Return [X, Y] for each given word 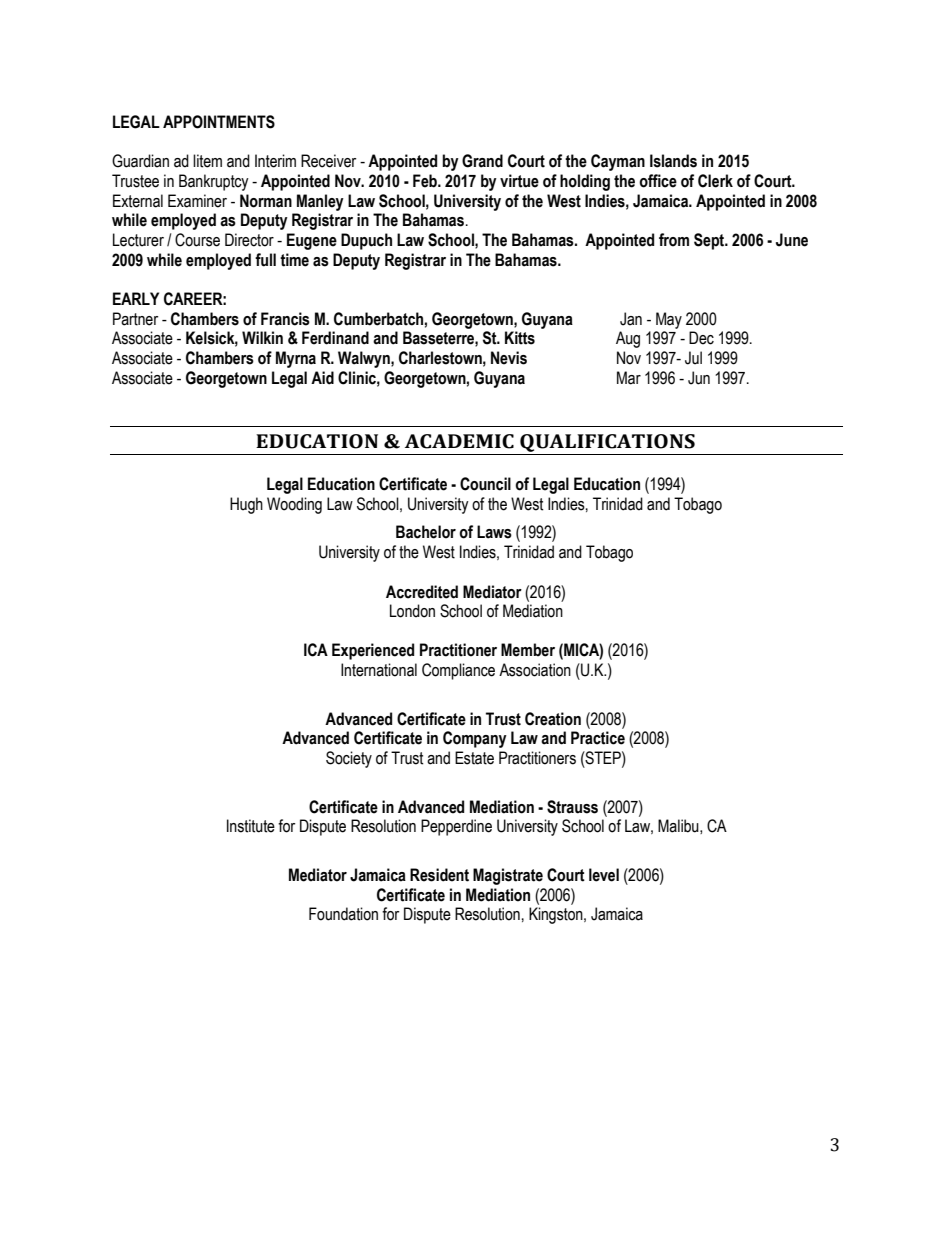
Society [349, 759]
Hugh [246, 505]
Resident [439, 875]
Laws [494, 532]
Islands [673, 161]
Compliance [458, 671]
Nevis [509, 358]
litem [207, 161]
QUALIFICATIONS [607, 443]
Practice [598, 738]
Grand [482, 161]
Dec [701, 338]
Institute [251, 826]
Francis [285, 319]
